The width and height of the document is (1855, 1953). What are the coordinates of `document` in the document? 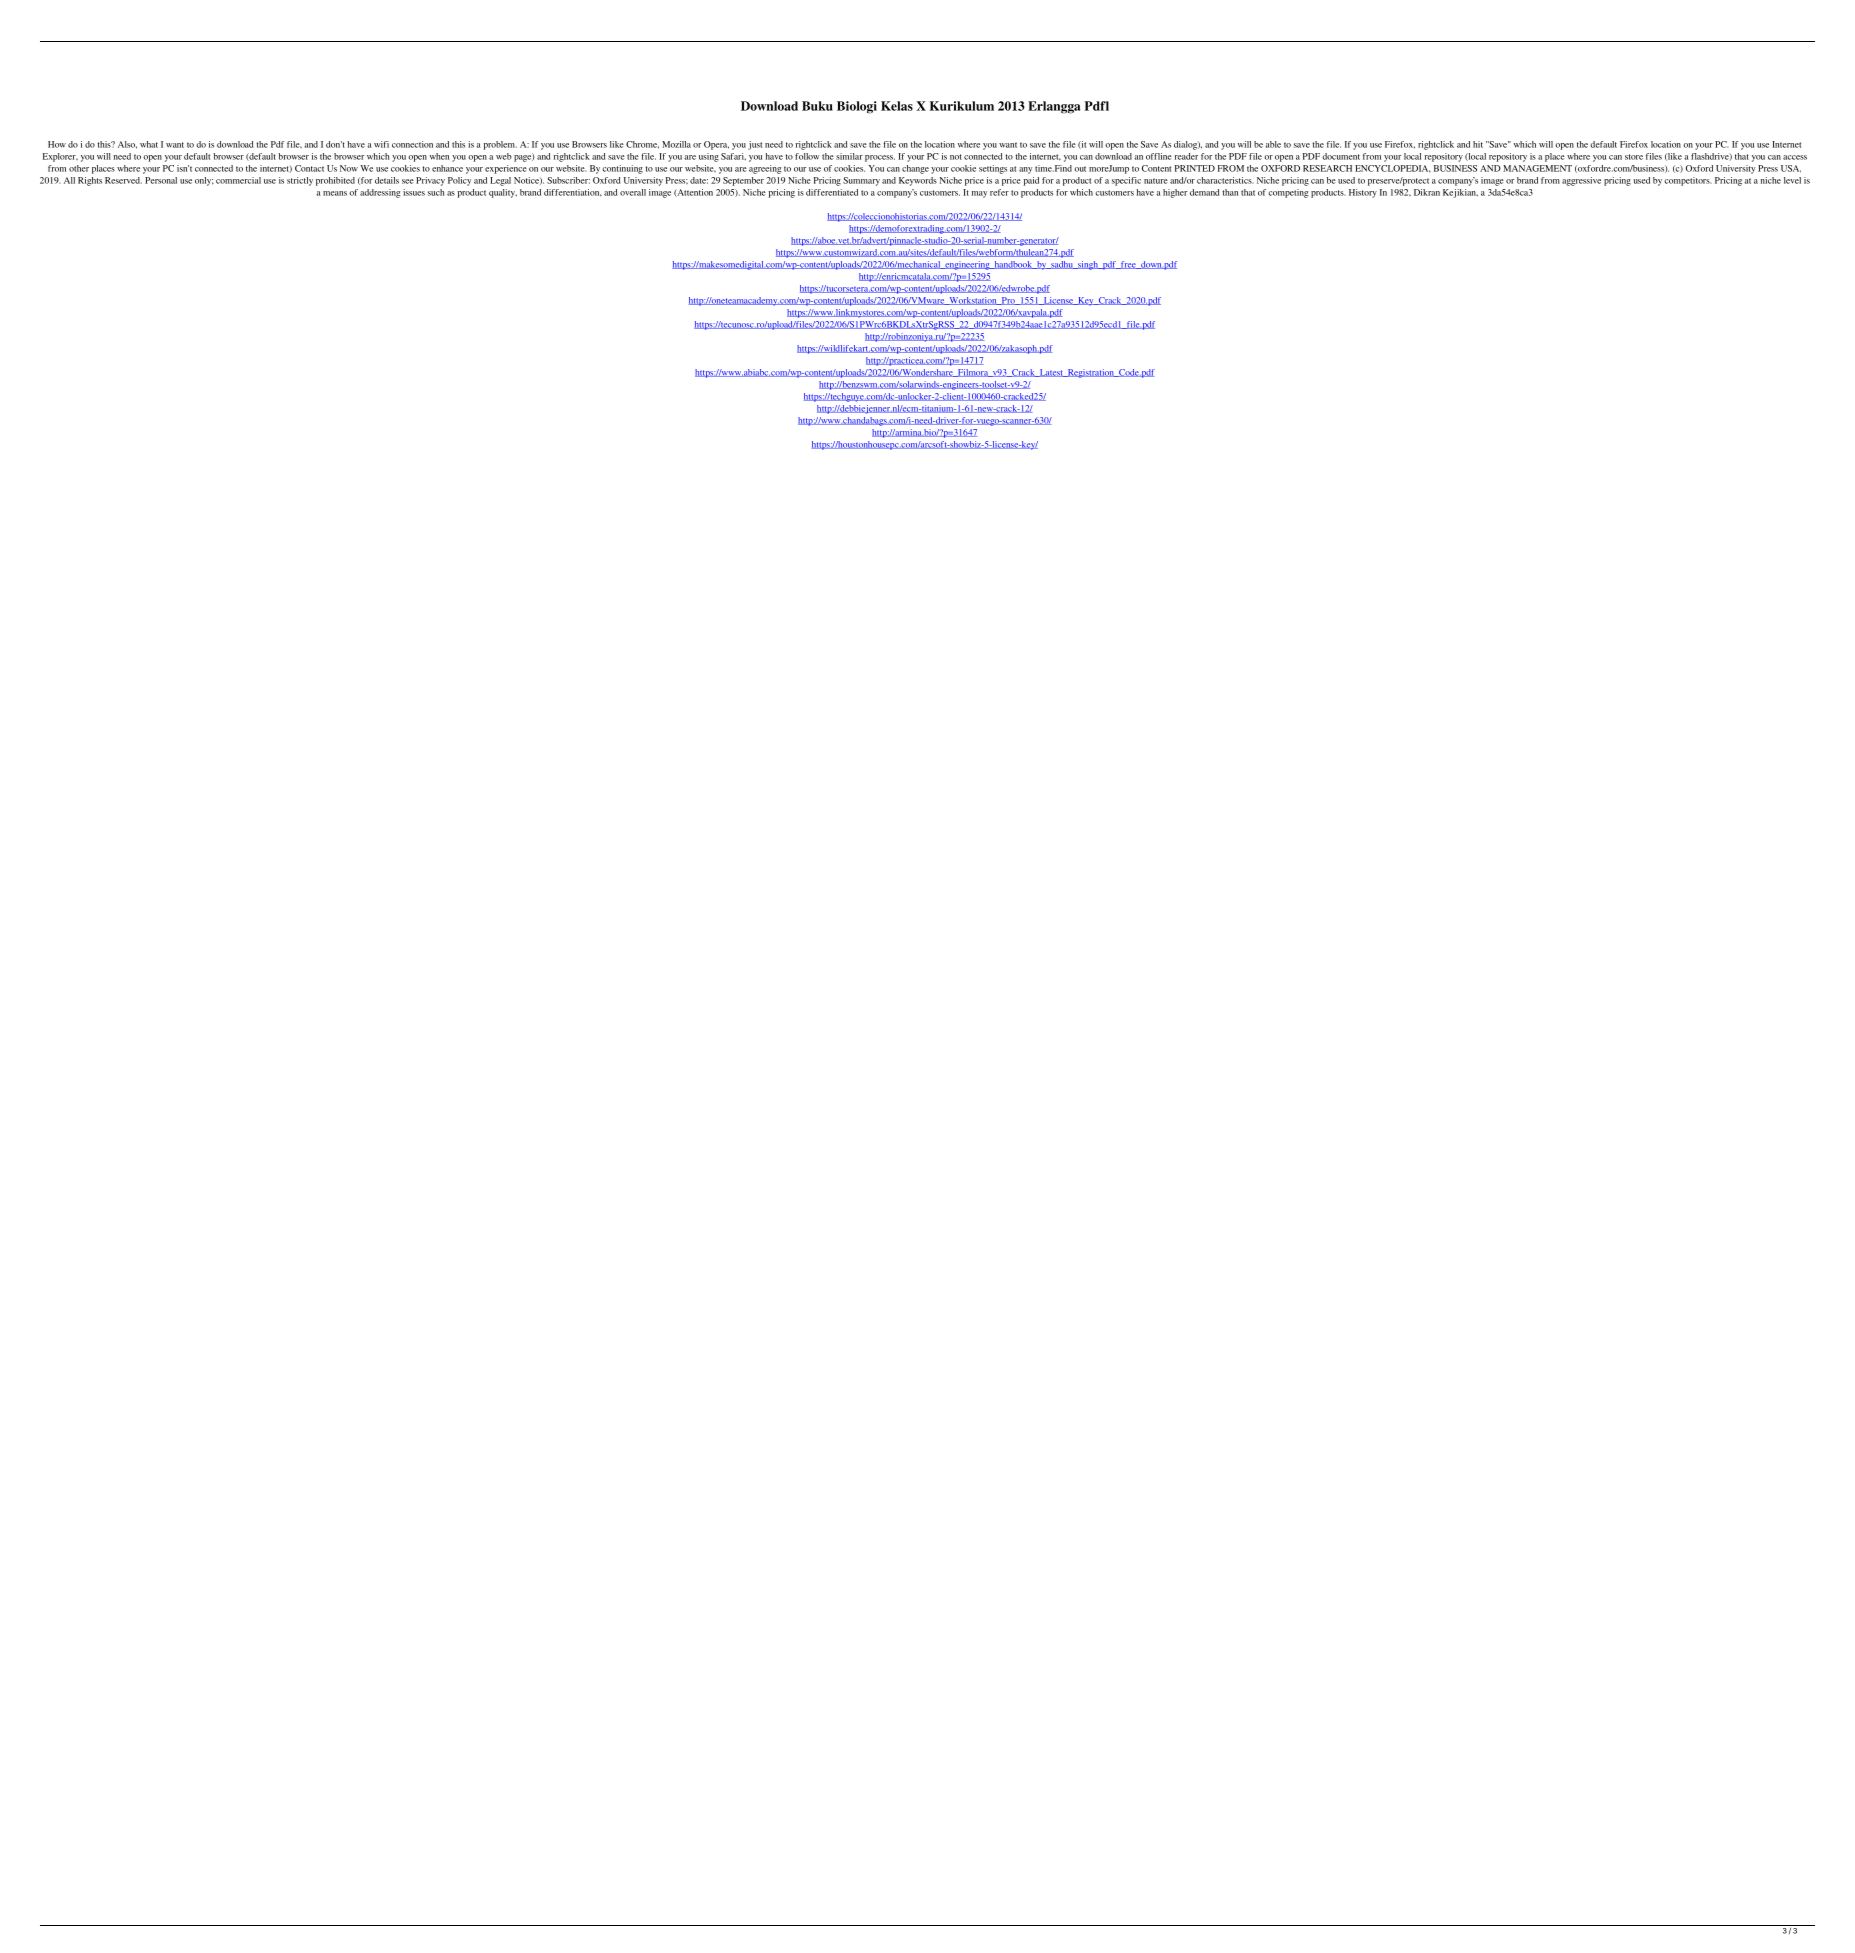 It's located at (1341, 156).
